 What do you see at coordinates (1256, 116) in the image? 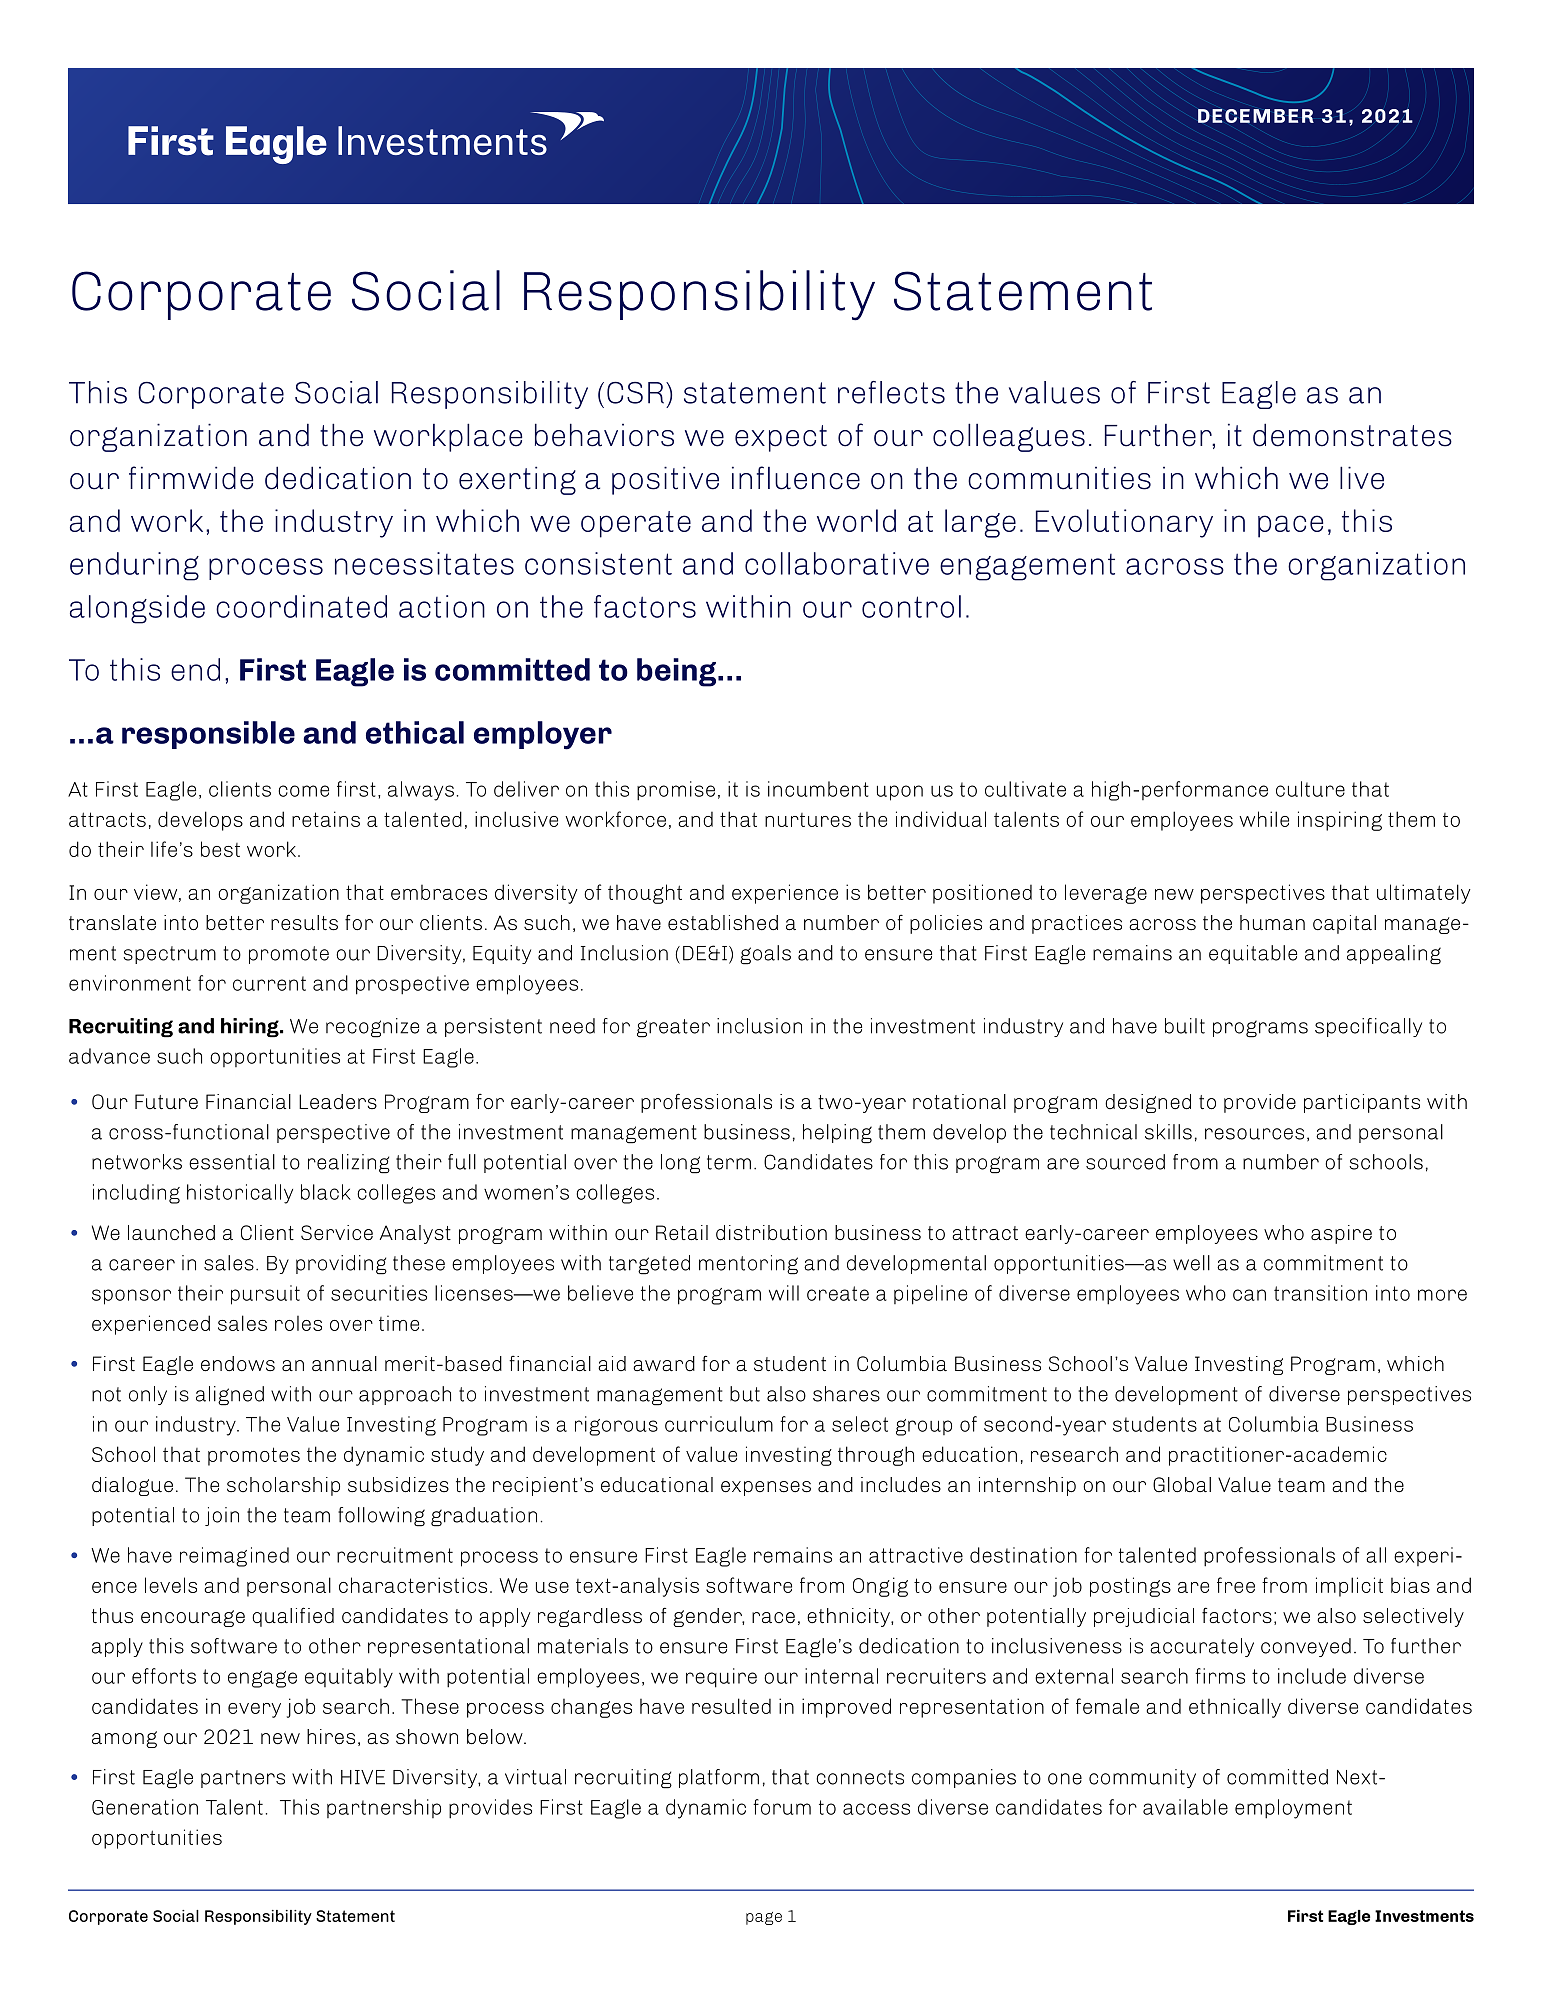
I see `DECEMBER` at bounding box center [1256, 116].
